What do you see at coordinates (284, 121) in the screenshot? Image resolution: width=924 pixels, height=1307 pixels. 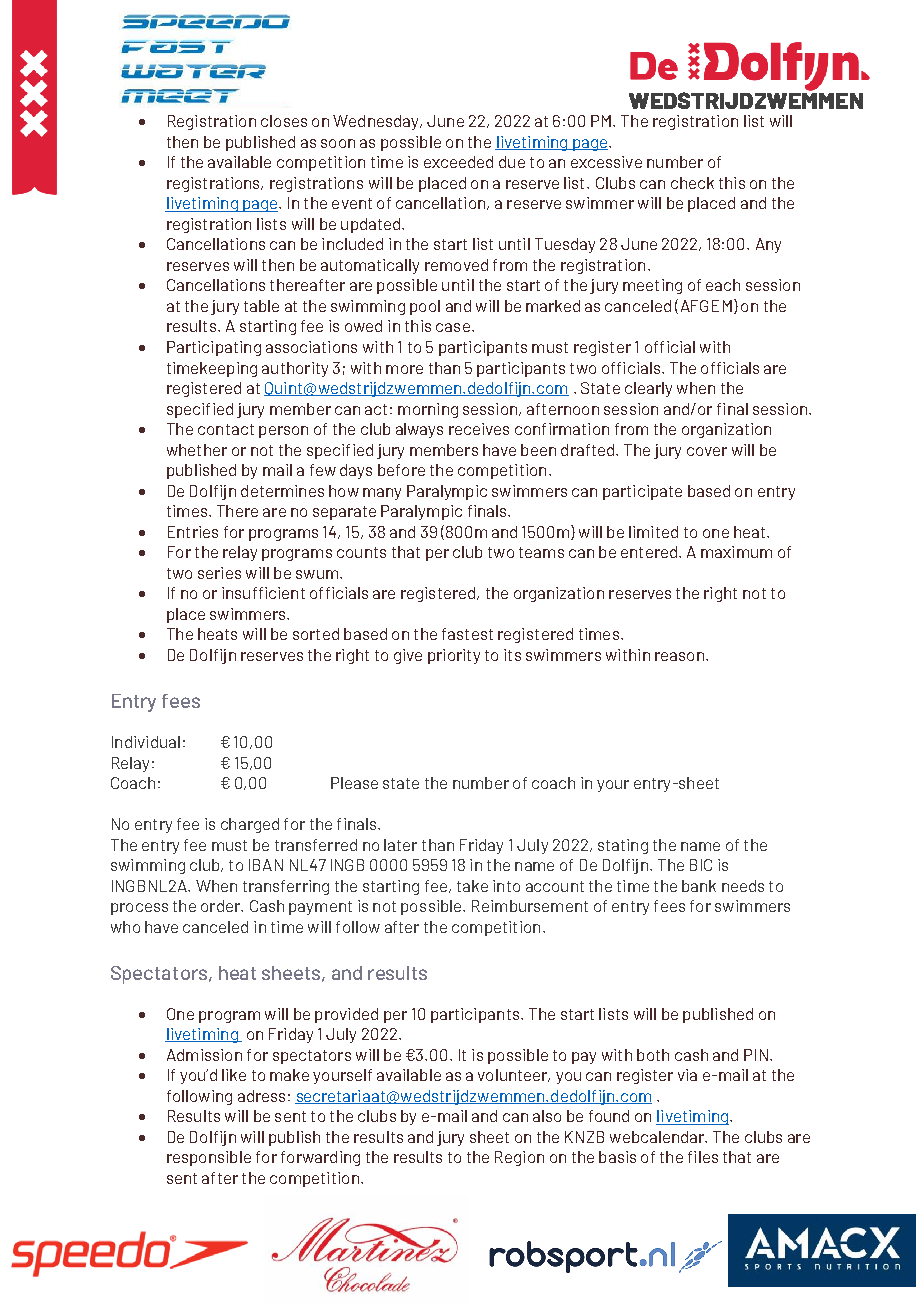 I see `closes` at bounding box center [284, 121].
